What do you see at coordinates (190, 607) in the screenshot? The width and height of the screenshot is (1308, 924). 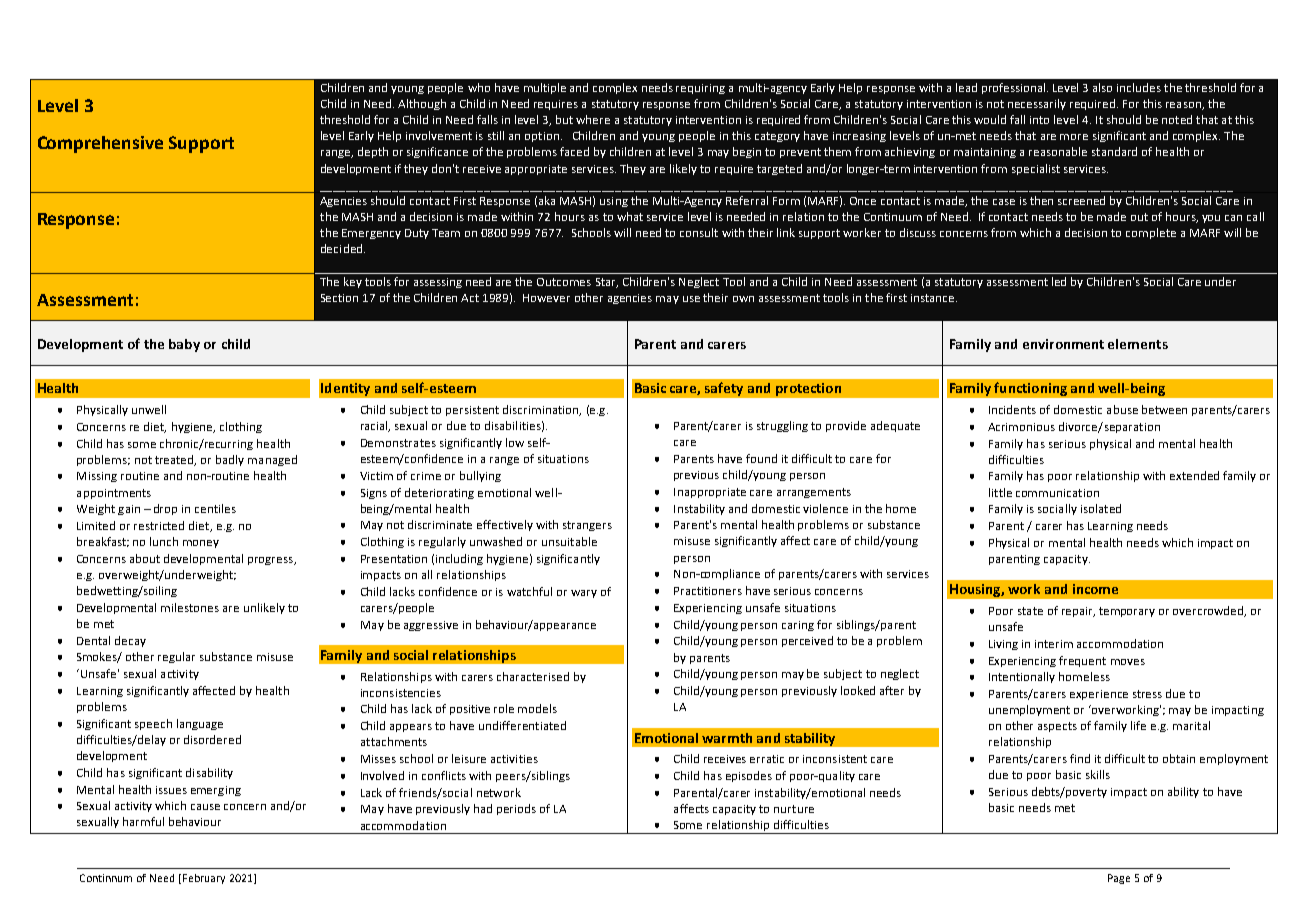 I see `milestones` at bounding box center [190, 607].
